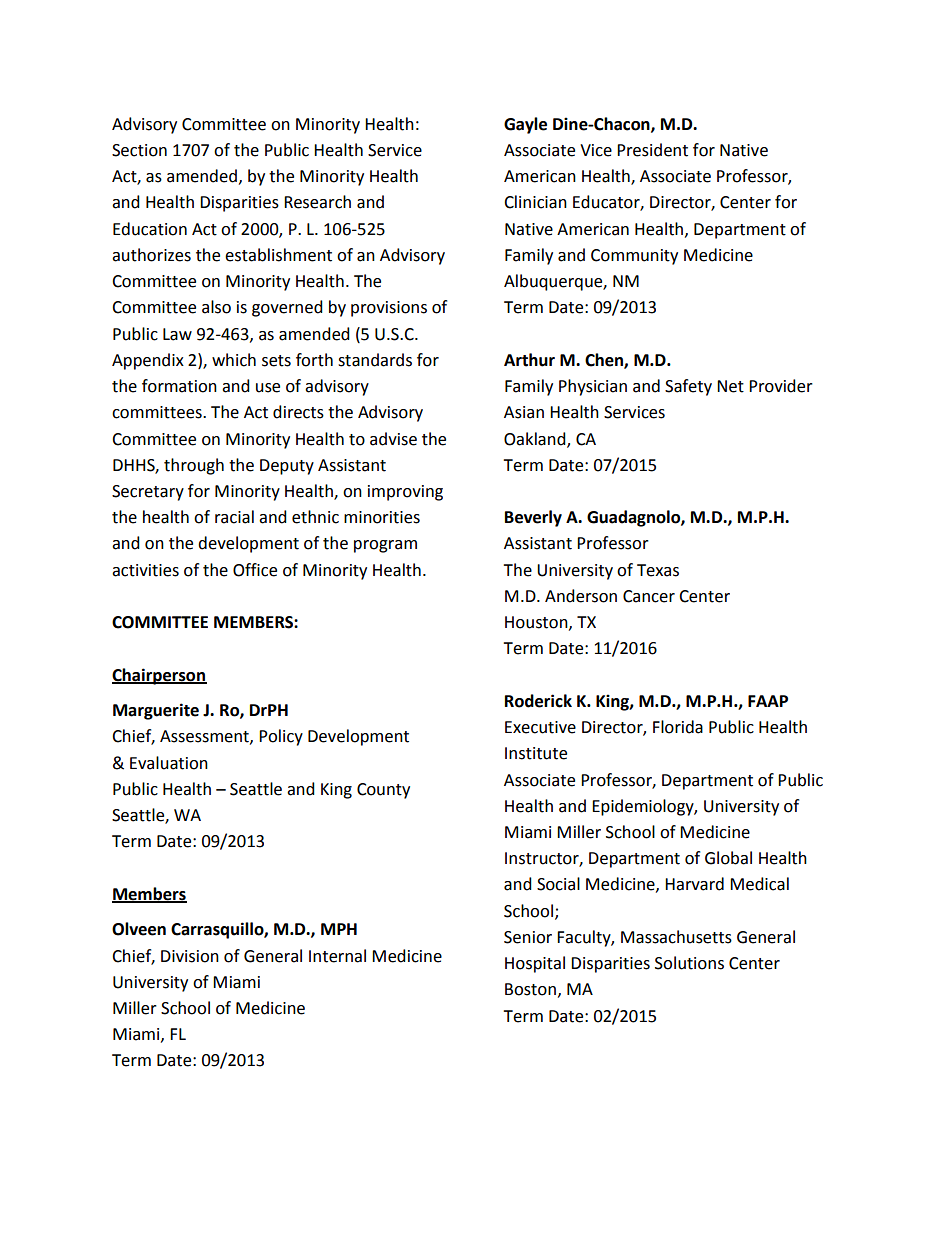 Image resolution: width=952 pixels, height=1233 pixels. Describe the element at coordinates (190, 956) in the page. I see `Division` at that location.
